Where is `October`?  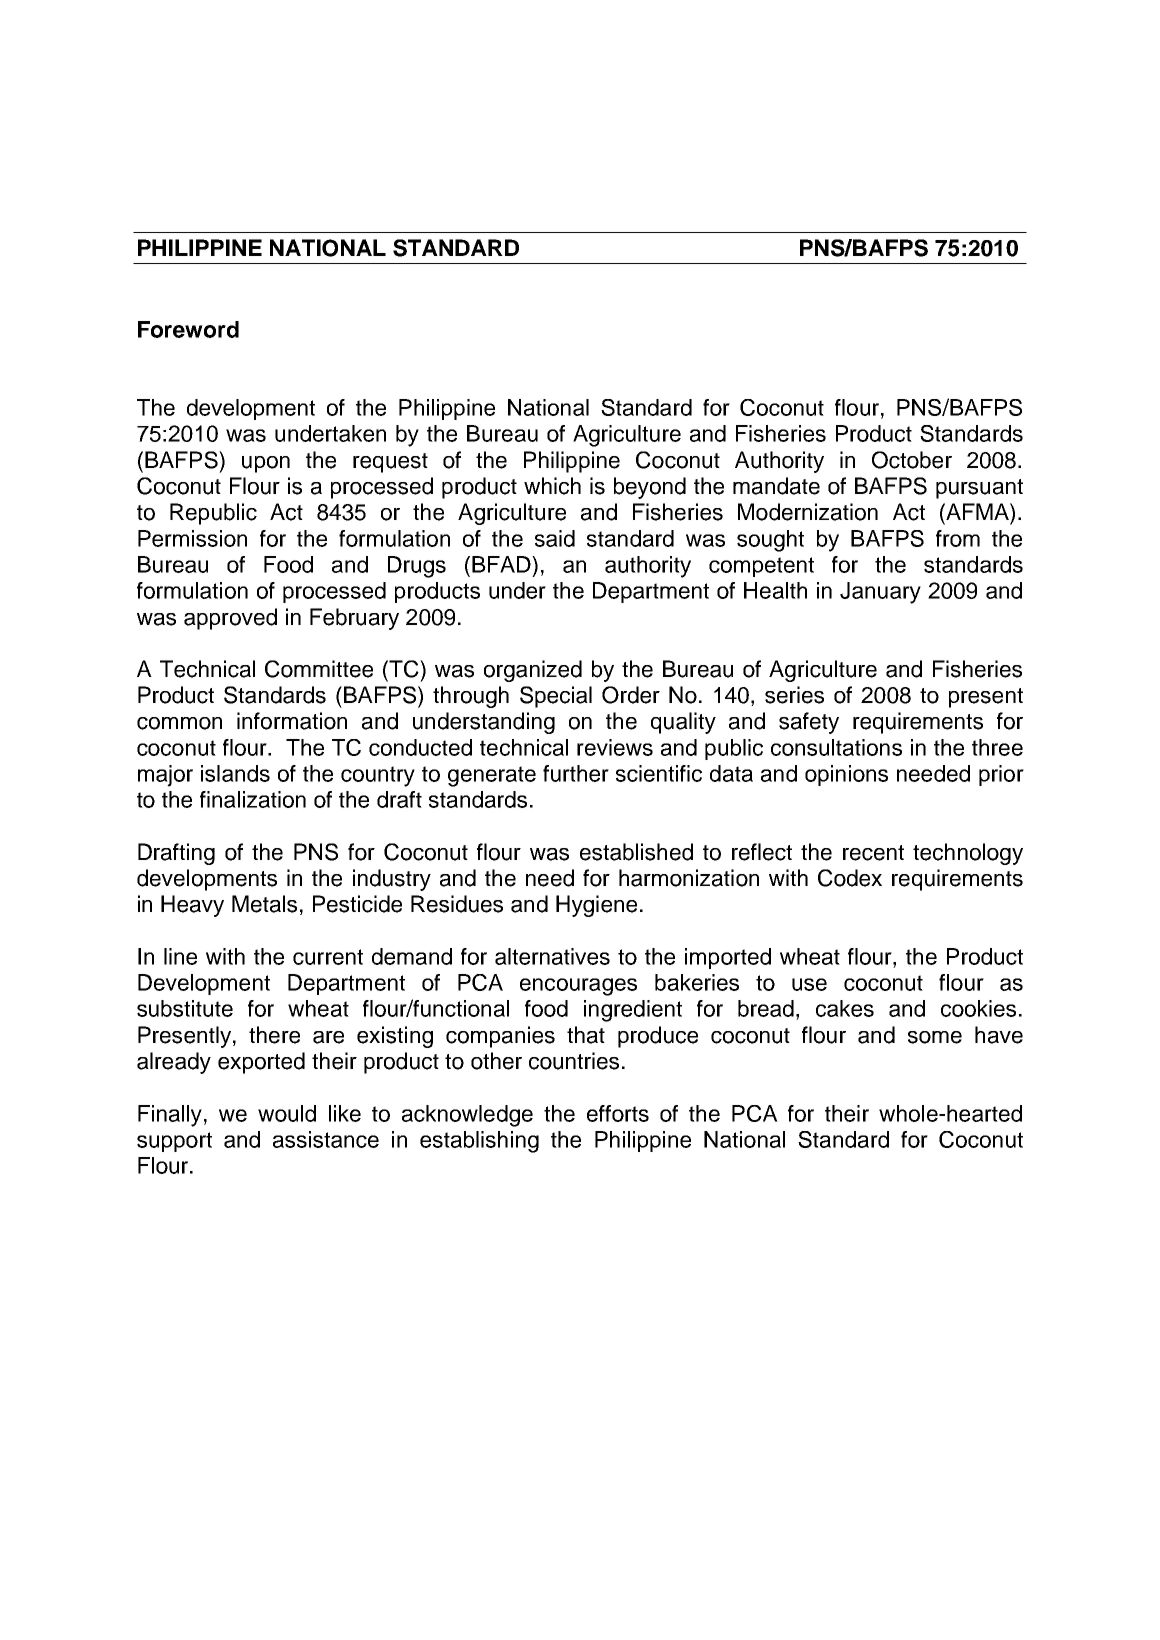
October is located at coordinates (912, 460).
